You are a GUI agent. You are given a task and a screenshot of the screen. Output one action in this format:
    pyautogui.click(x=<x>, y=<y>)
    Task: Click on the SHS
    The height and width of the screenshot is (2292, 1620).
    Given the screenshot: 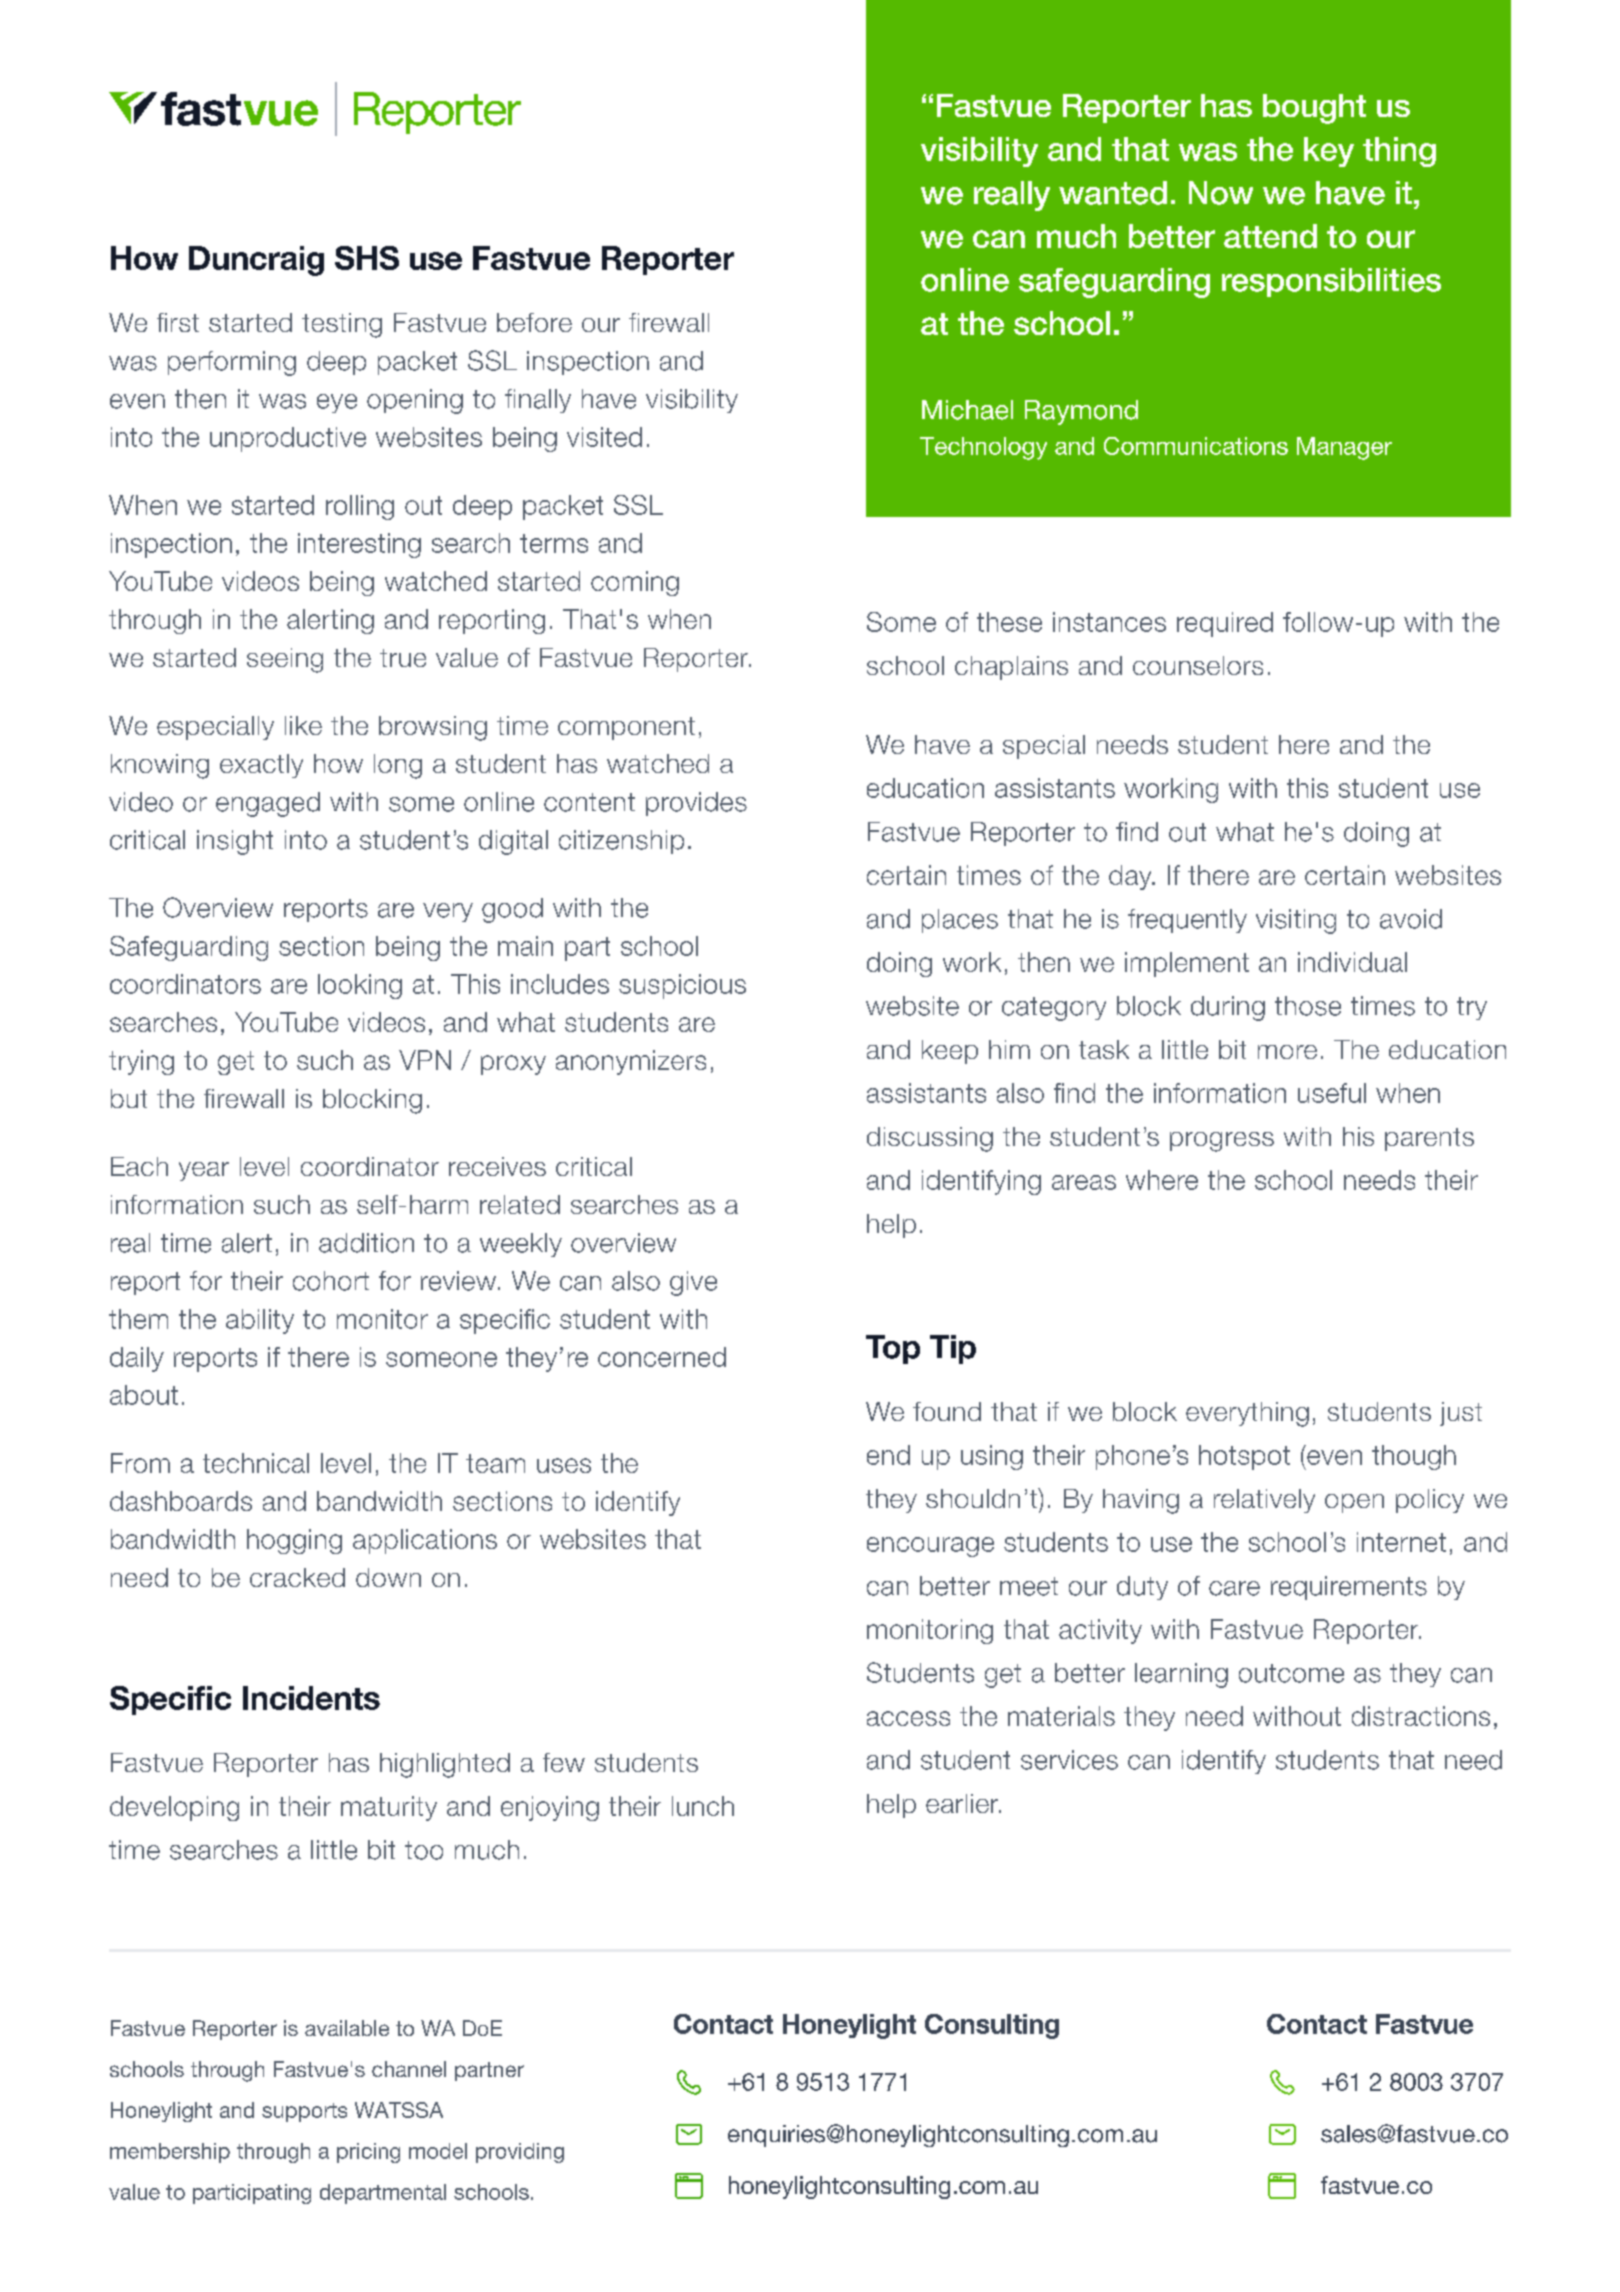 What is the action you would take?
    pyautogui.click(x=367, y=258)
